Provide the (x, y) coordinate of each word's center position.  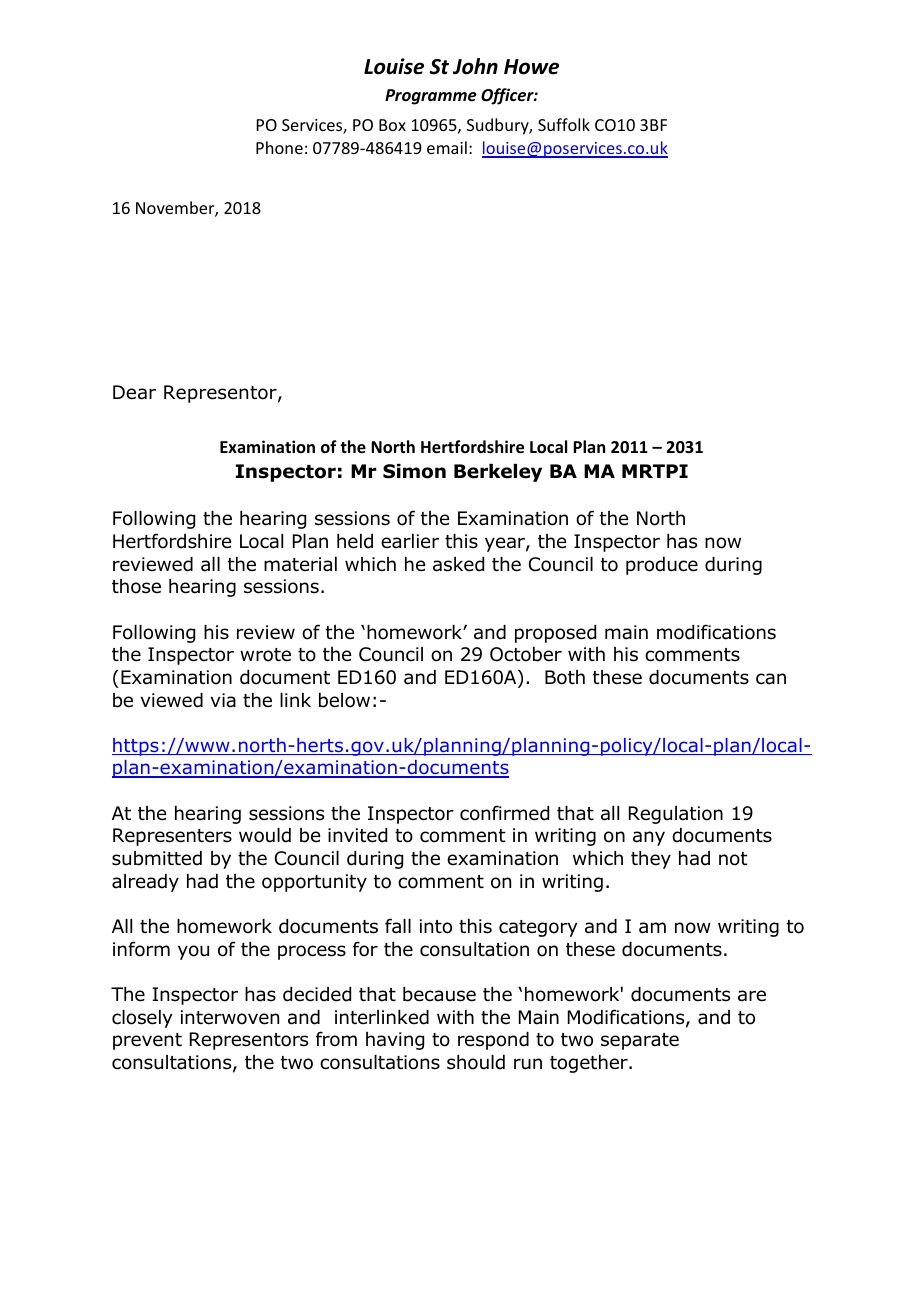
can (771, 679)
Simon (414, 471)
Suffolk (564, 124)
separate (640, 1041)
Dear (134, 392)
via (223, 700)
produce (662, 566)
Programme (431, 97)
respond (493, 1041)
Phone (279, 147)
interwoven (230, 1017)
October (526, 654)
